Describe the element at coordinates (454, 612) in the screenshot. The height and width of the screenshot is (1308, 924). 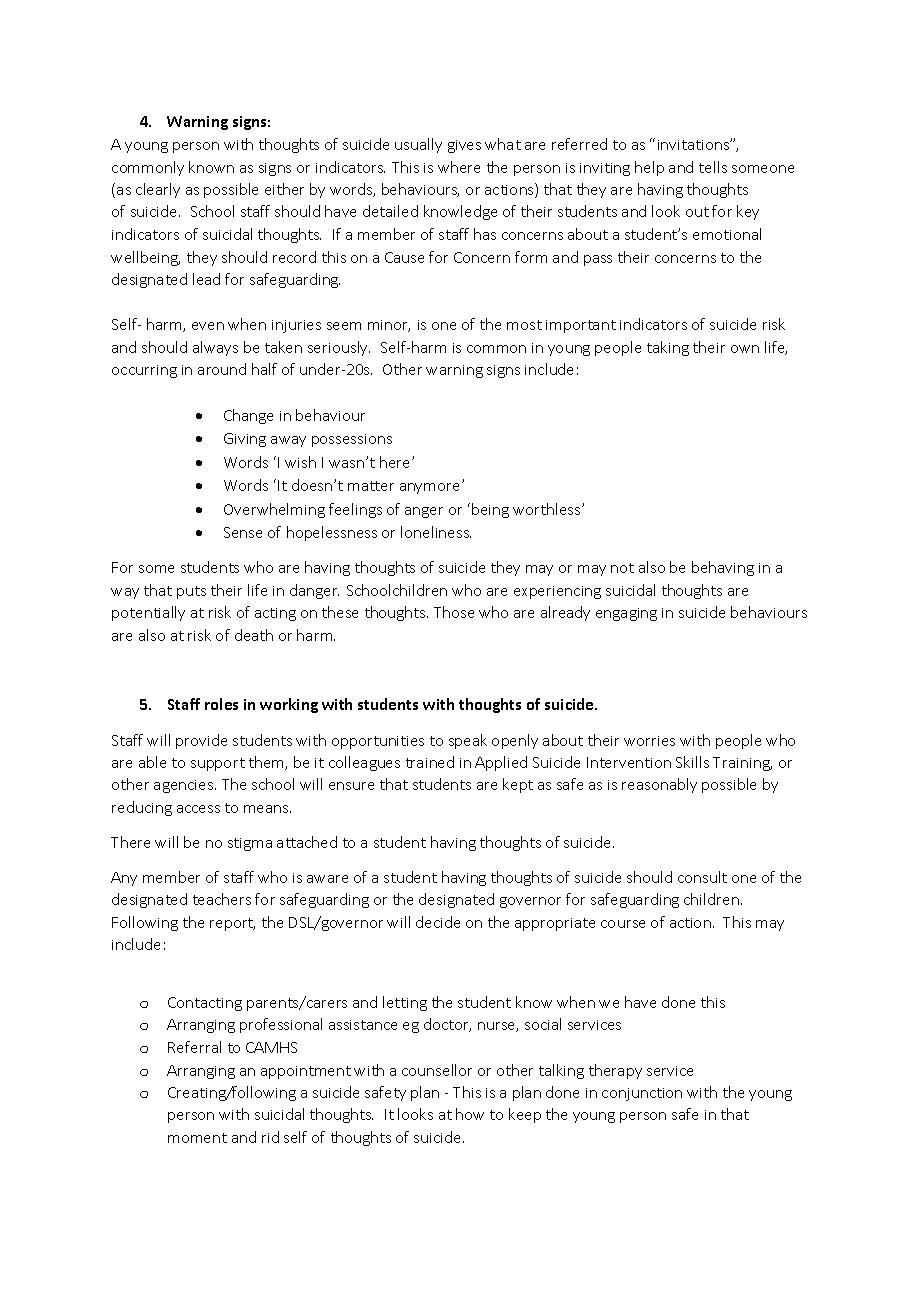
I see `Those` at that location.
